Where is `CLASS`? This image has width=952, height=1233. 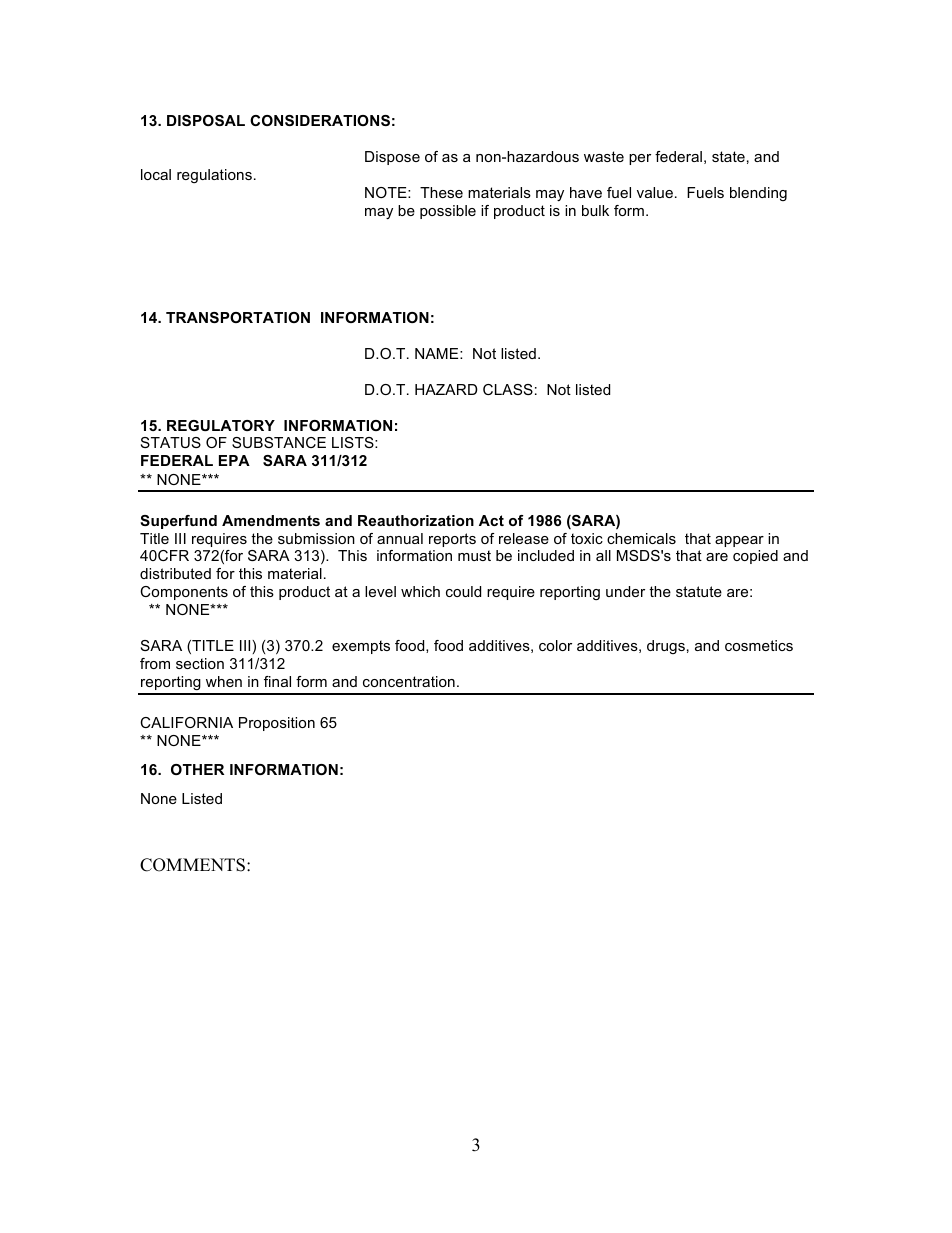 CLASS is located at coordinates (508, 389).
